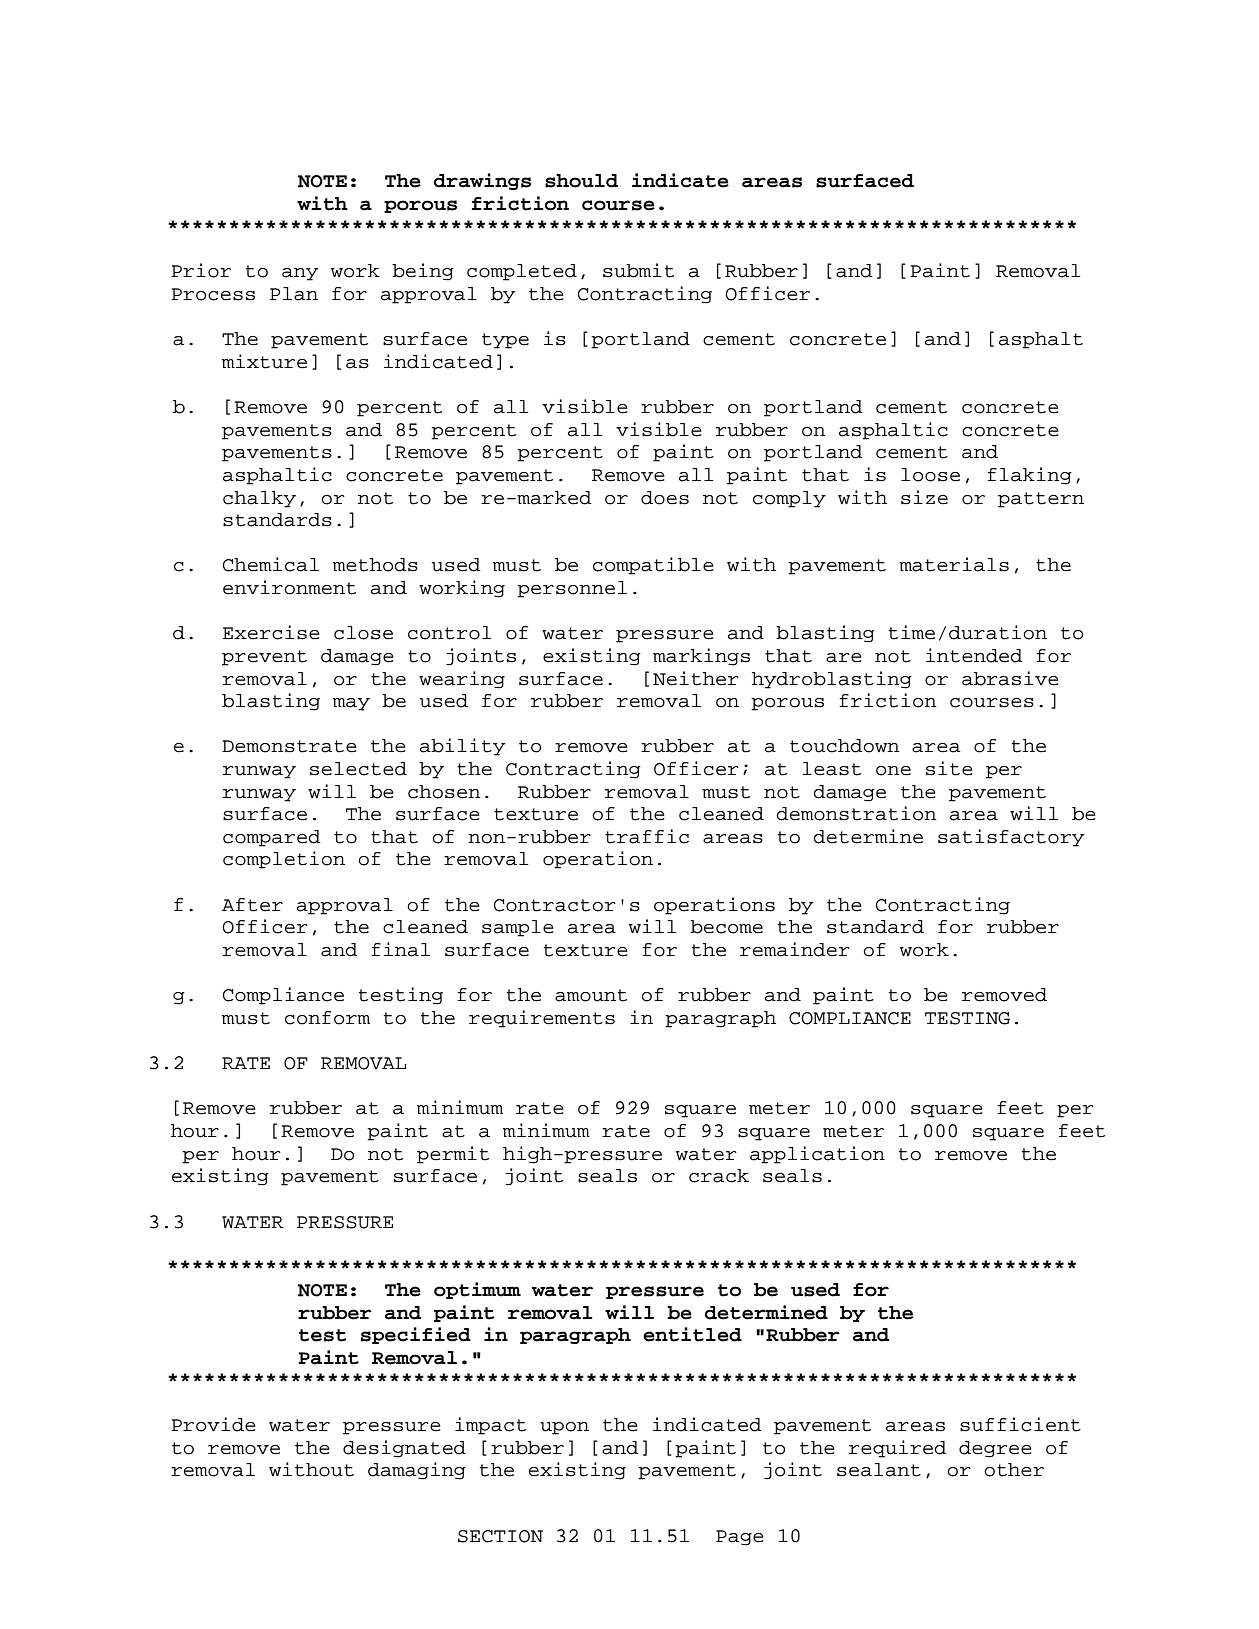 This screenshot has height=1629, width=1259. Describe the element at coordinates (924, 497) in the screenshot. I see `size` at that location.
